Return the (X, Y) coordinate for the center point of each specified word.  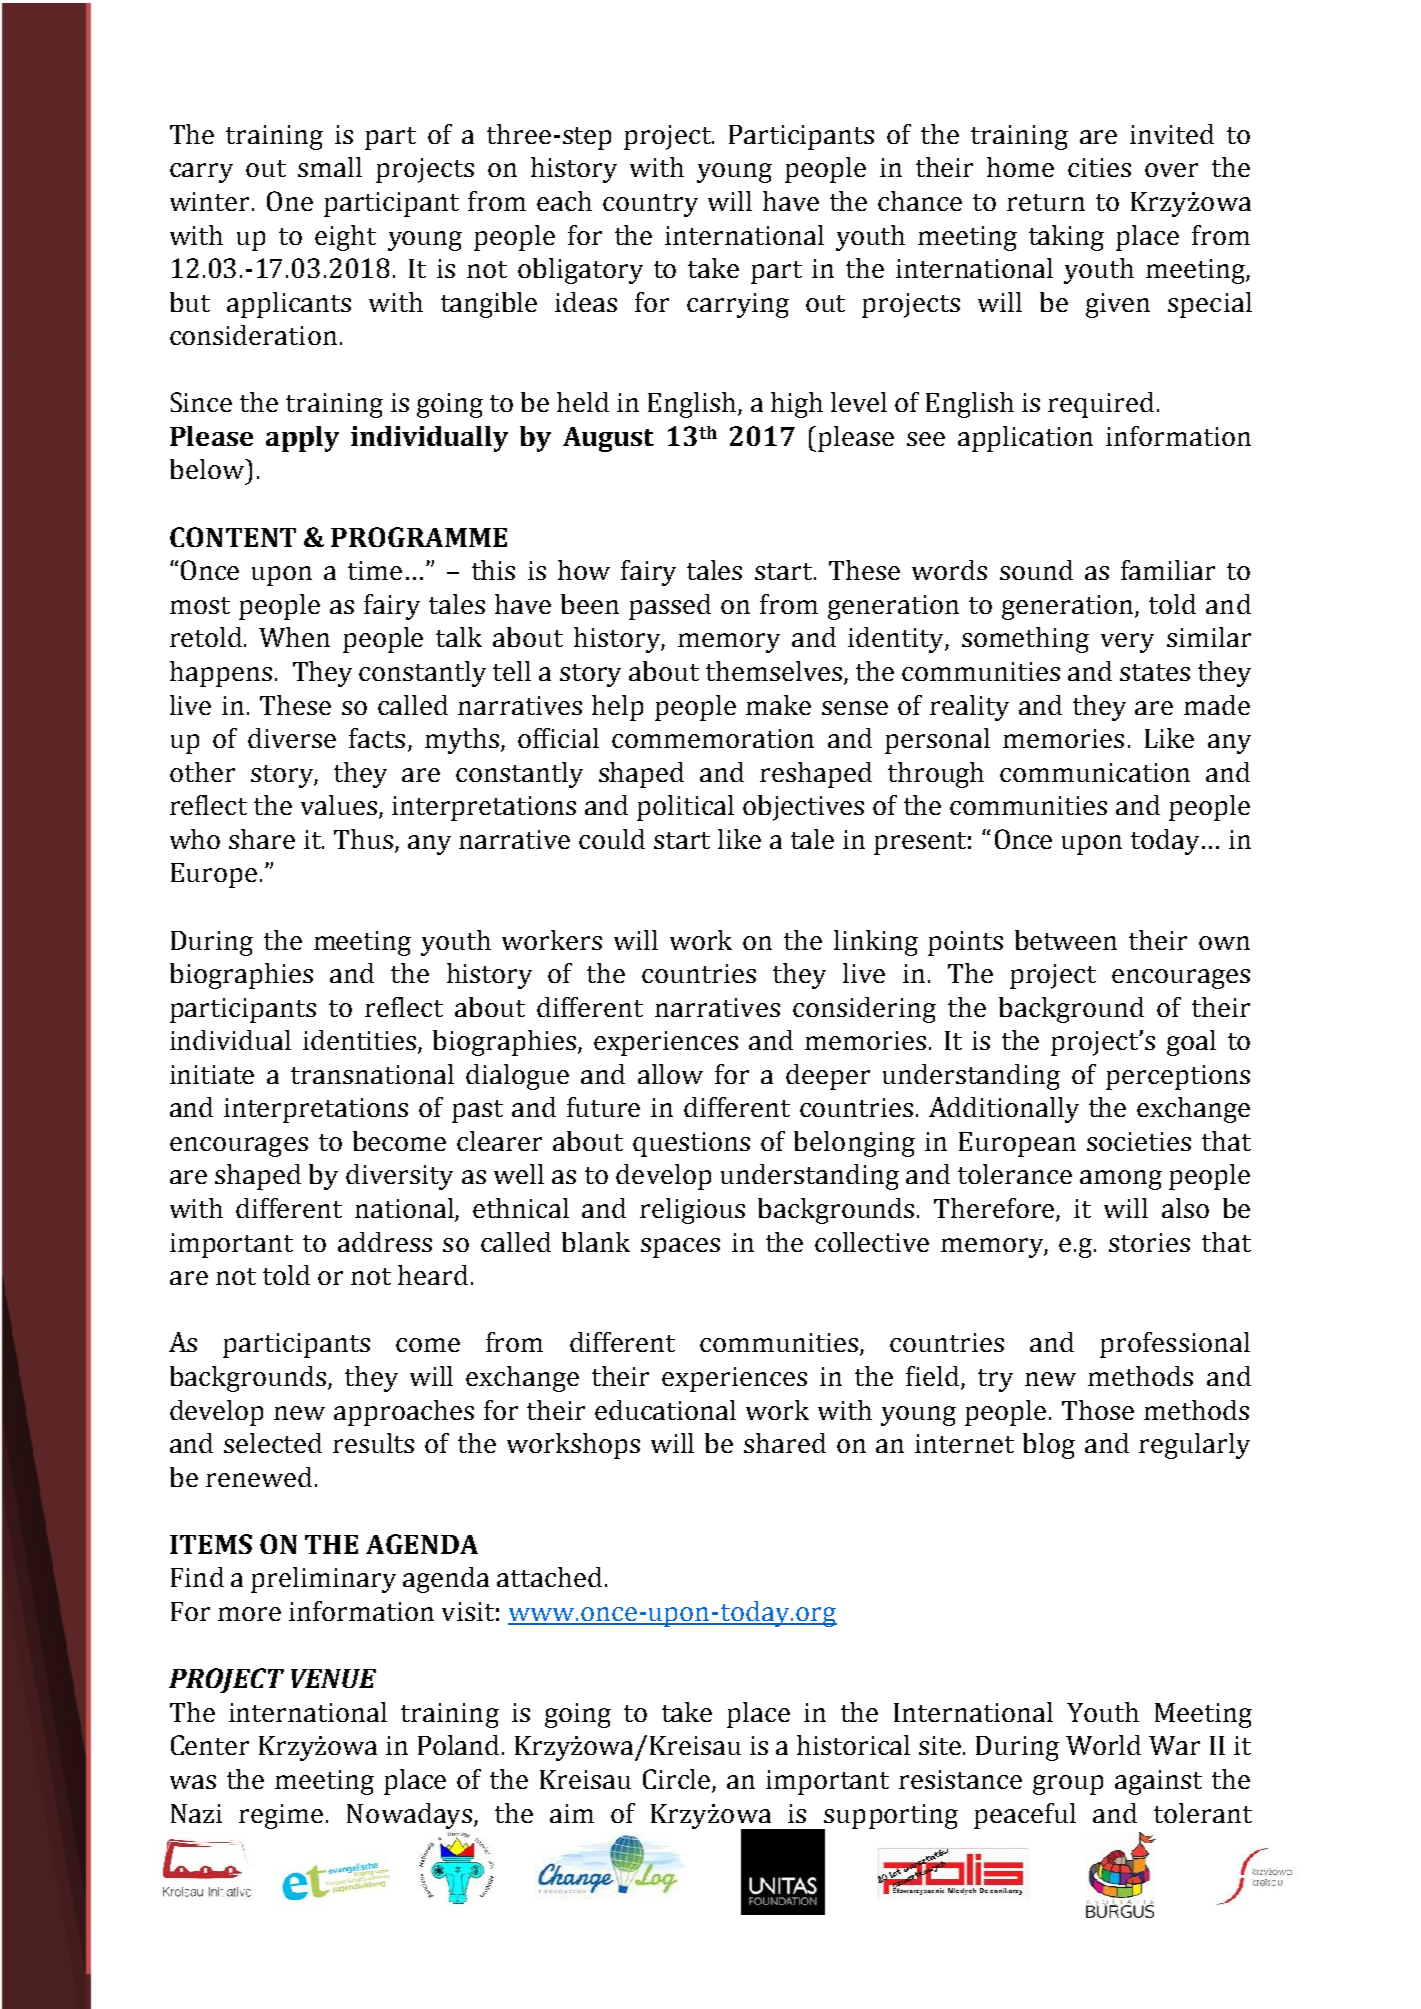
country (650, 205)
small (330, 167)
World (1103, 1745)
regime (281, 1816)
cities (1099, 167)
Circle (676, 1779)
